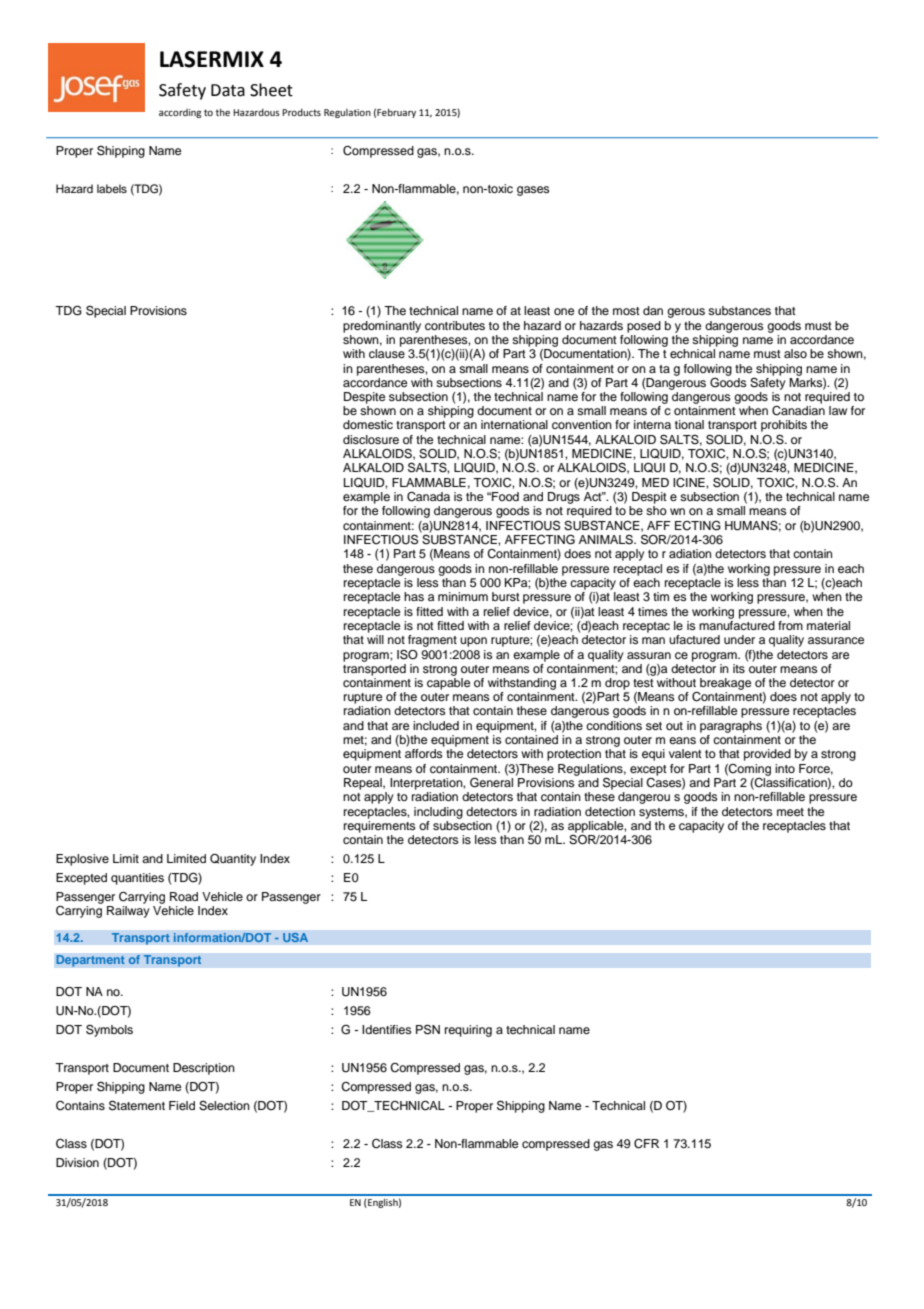 The image size is (924, 1309). What do you see at coordinates (438, 813) in the page?
I see `including` at bounding box center [438, 813].
